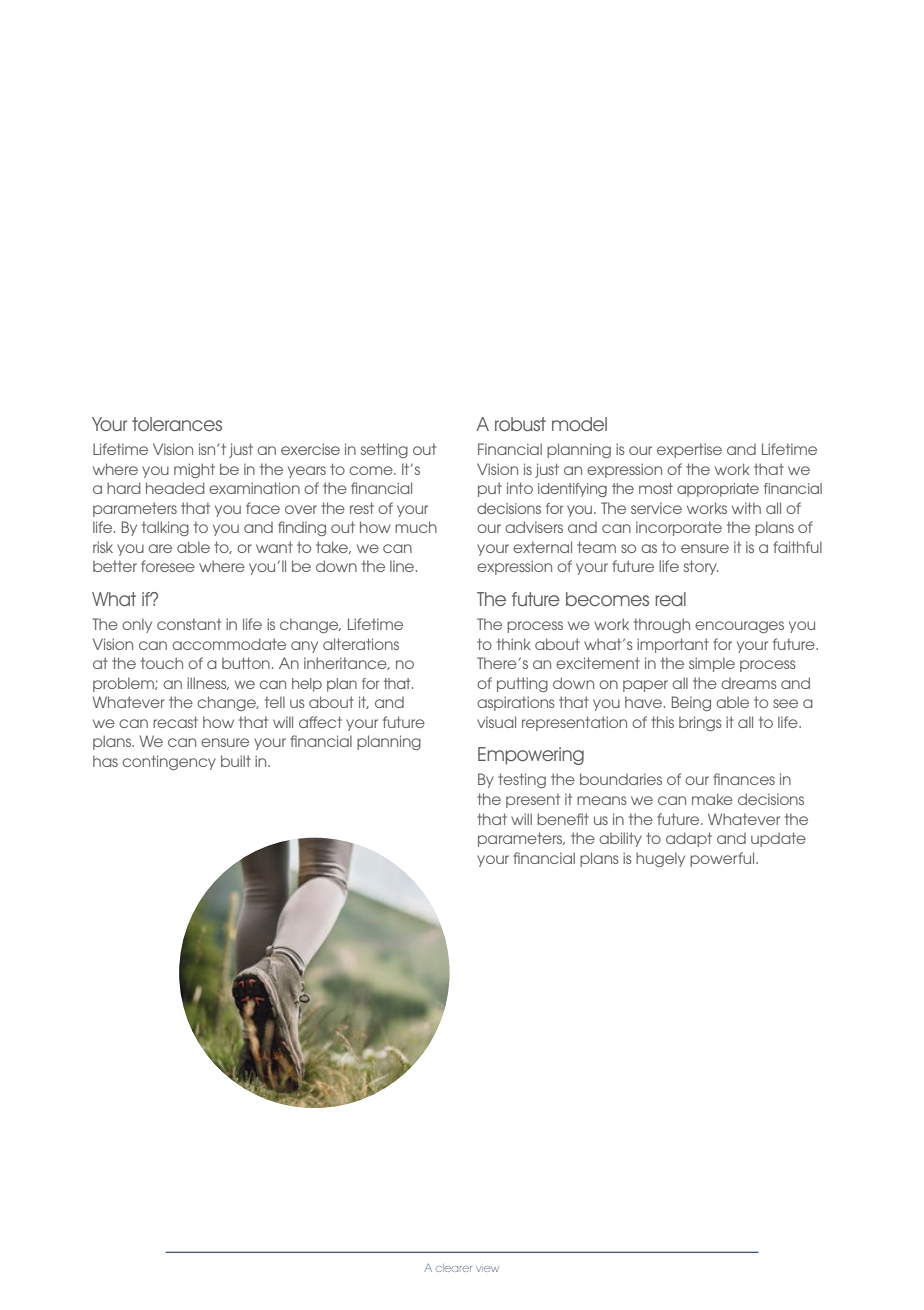  Describe the element at coordinates (169, 762) in the image. I see `contingency` at that location.
